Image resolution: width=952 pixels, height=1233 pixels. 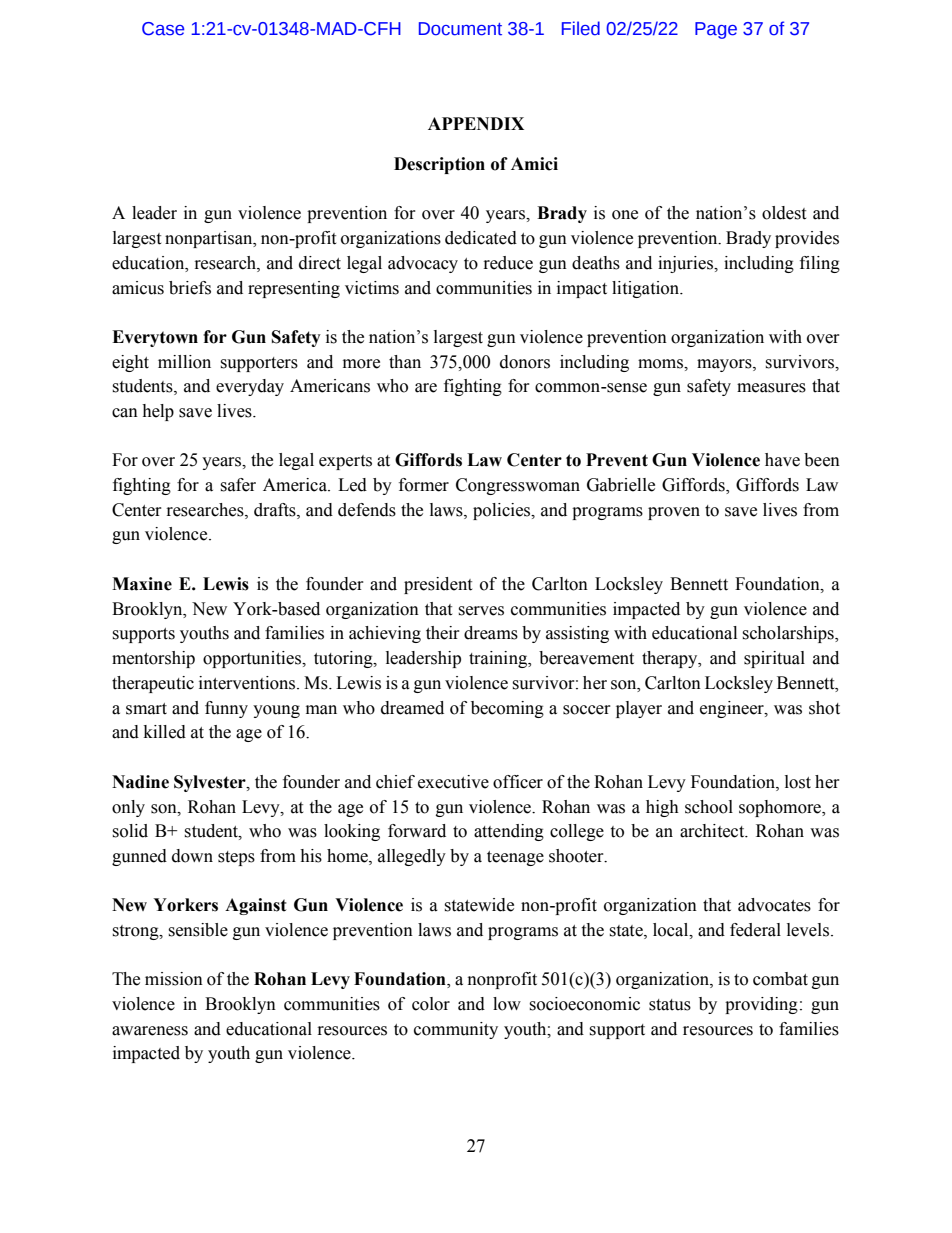 What do you see at coordinates (226, 709) in the screenshot?
I see `funny` at bounding box center [226, 709].
